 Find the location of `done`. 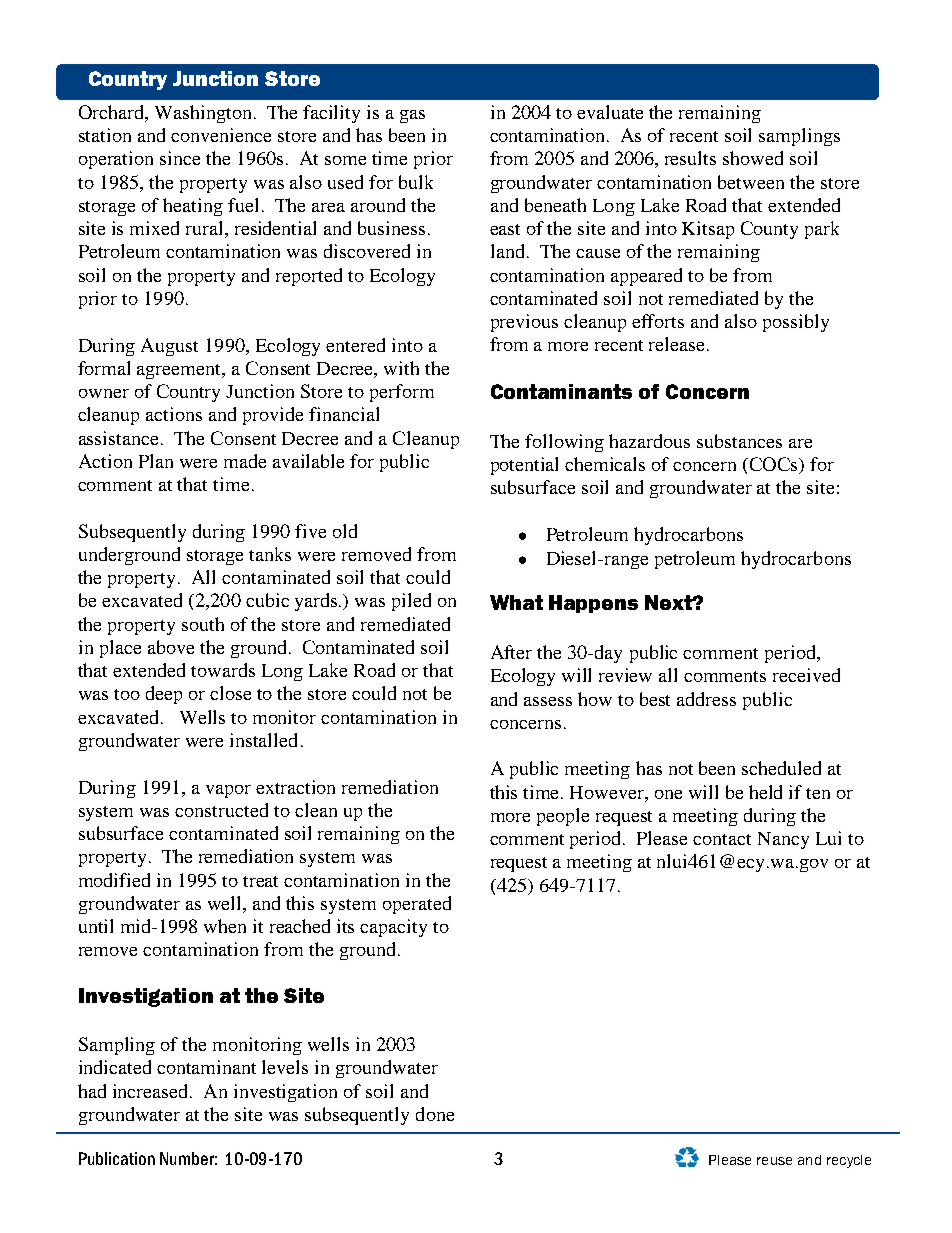

done is located at coordinates (435, 1114).
